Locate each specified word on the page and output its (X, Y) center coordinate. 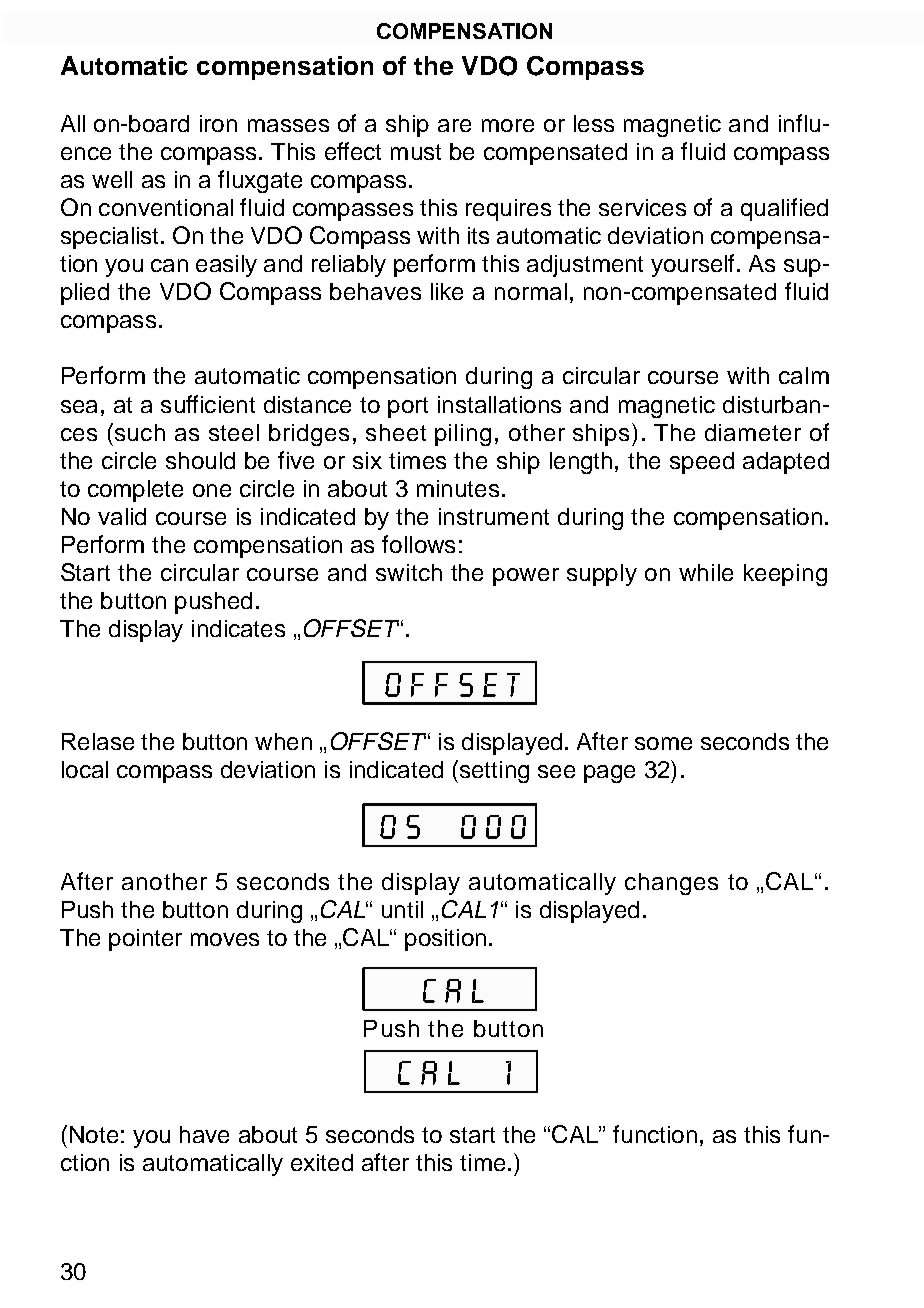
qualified (784, 209)
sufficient (208, 404)
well (112, 179)
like (447, 291)
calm (804, 375)
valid (122, 516)
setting (494, 772)
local (85, 769)
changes (671, 884)
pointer (145, 940)
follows (418, 544)
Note (94, 1134)
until (402, 909)
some (663, 743)
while (706, 572)
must (416, 152)
